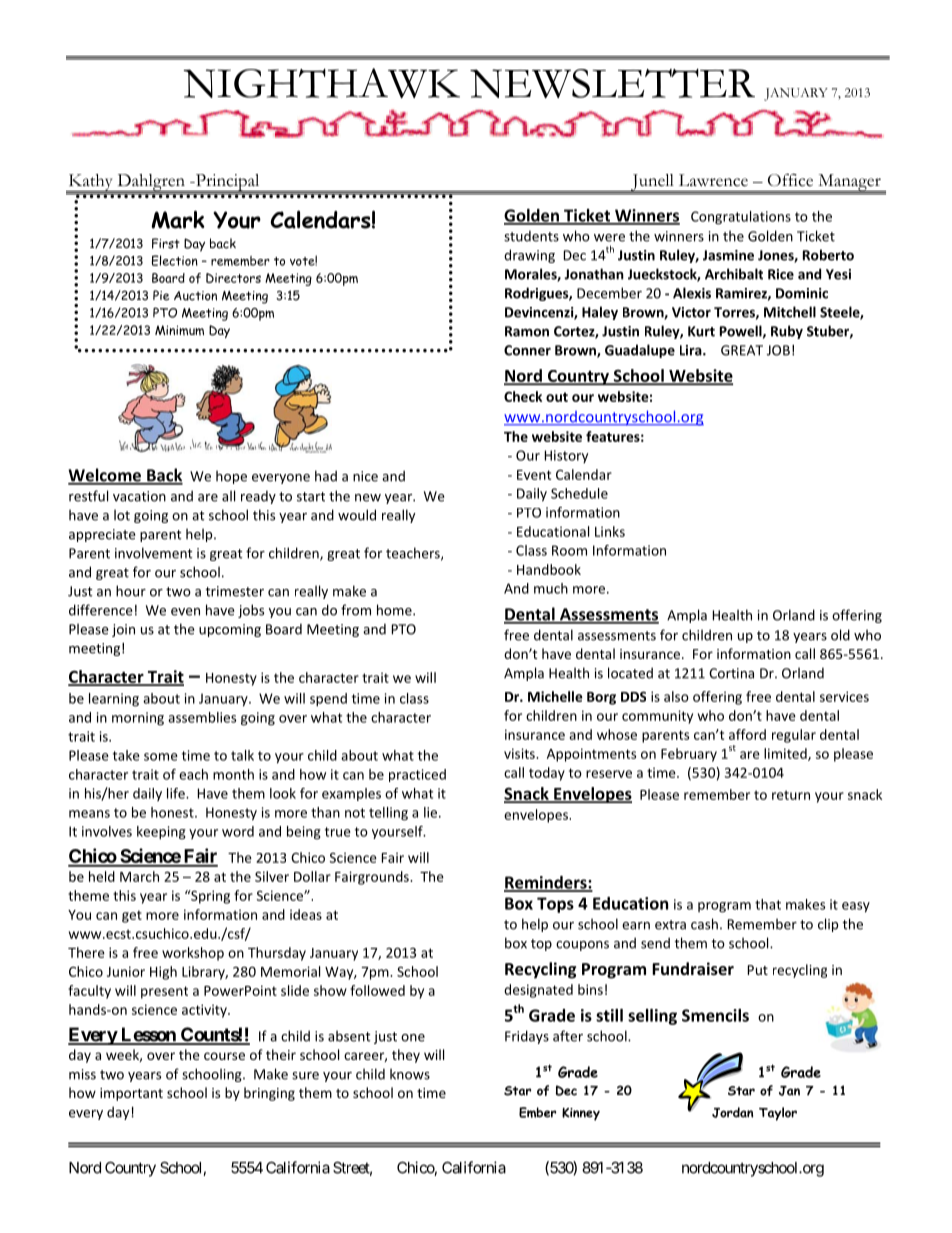  I want to click on some, so click(161, 757).
